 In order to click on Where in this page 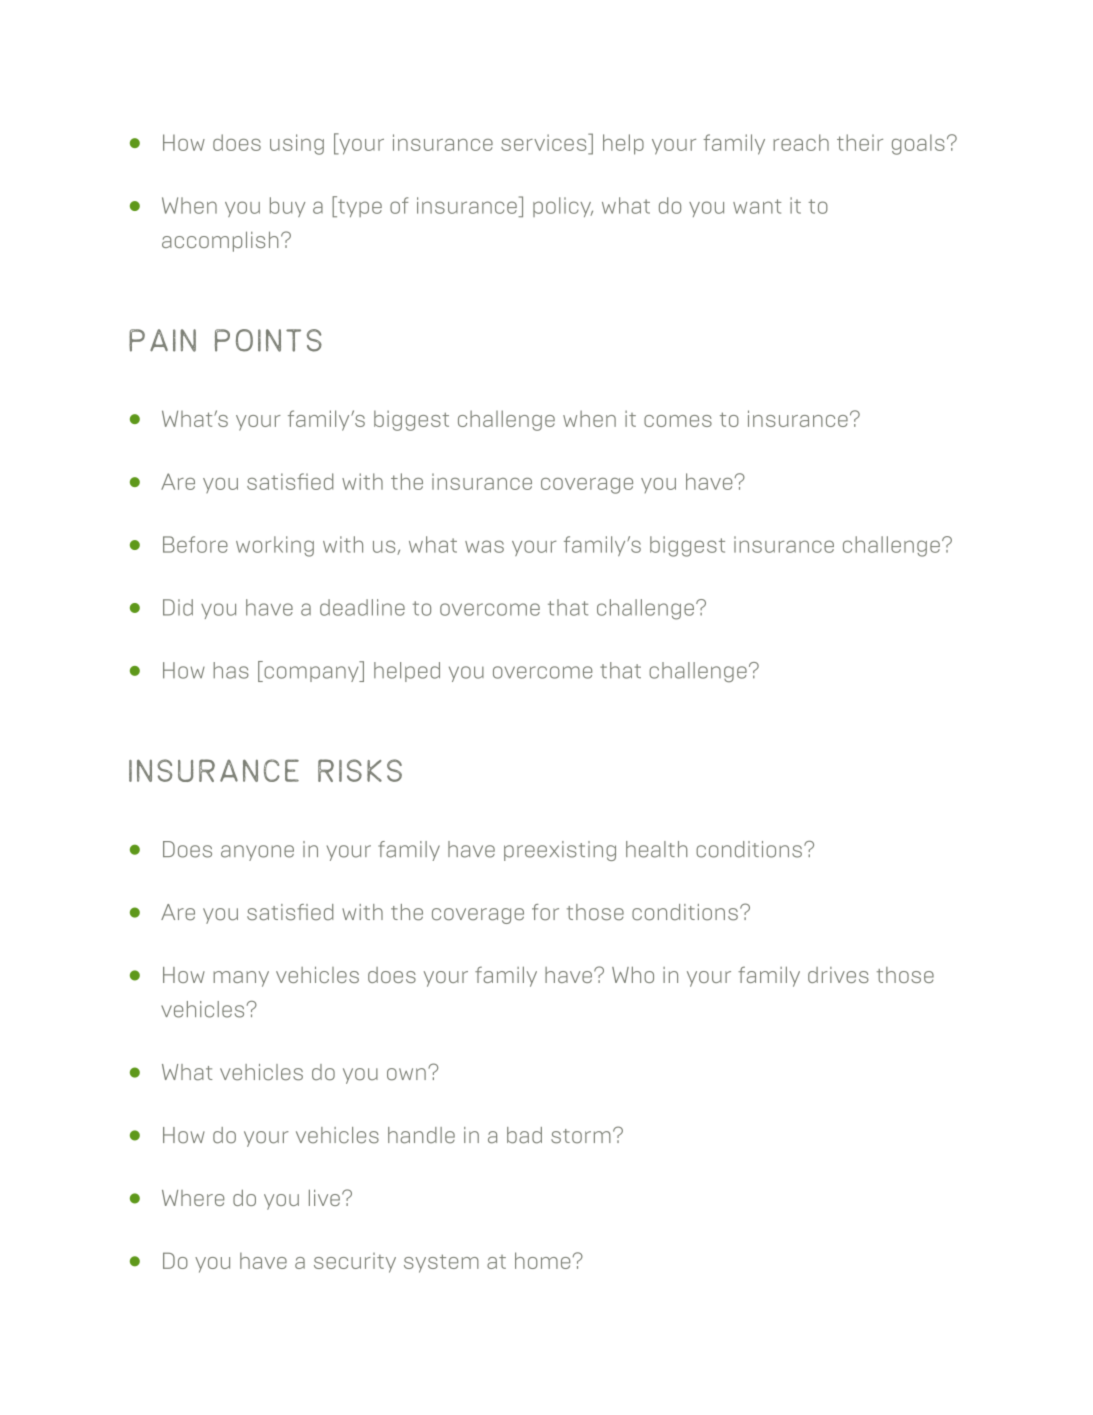, I will do `click(193, 1198)`.
